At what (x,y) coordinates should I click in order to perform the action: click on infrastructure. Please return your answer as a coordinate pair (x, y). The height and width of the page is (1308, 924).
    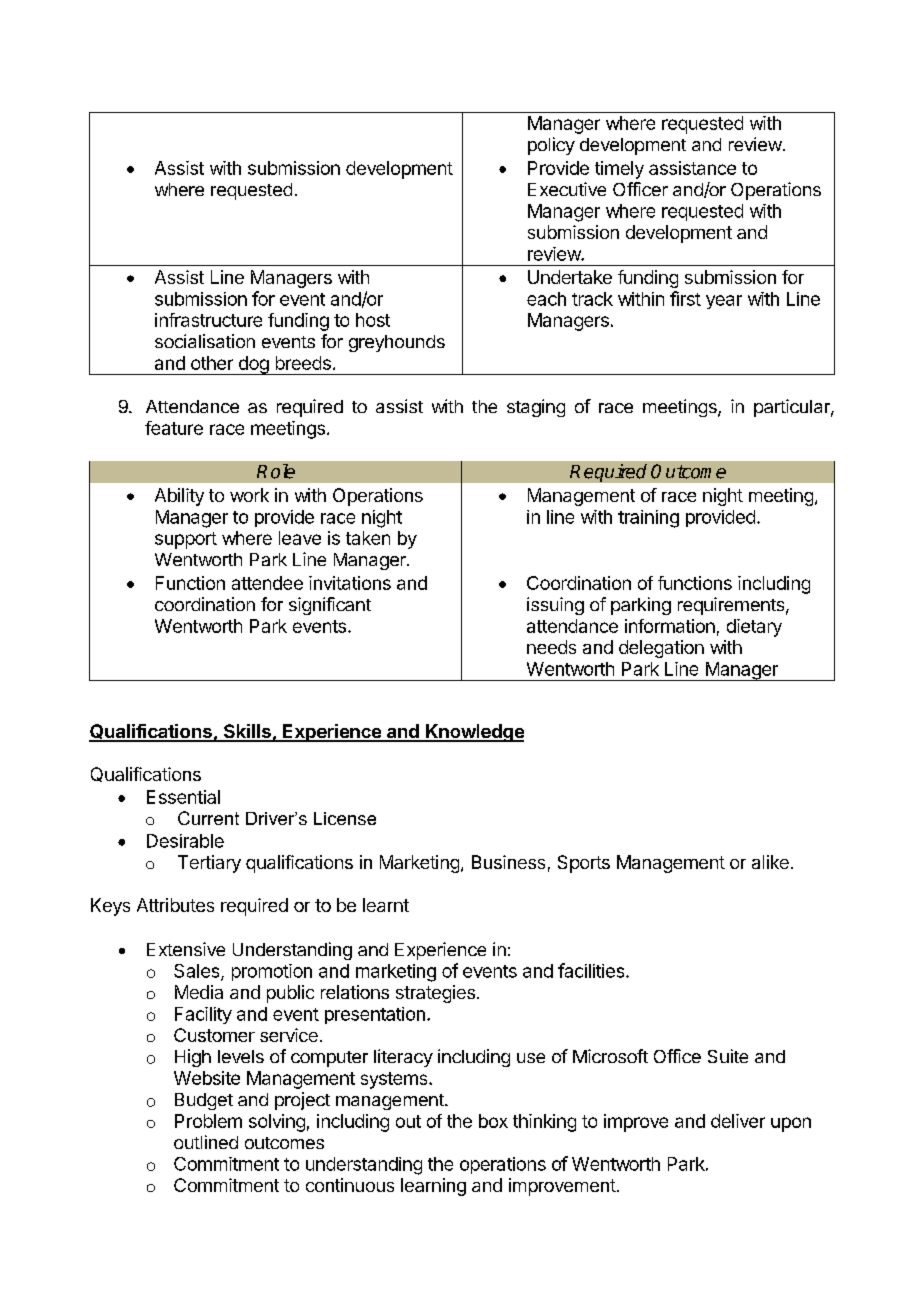
    Looking at the image, I should click on (208, 320).
